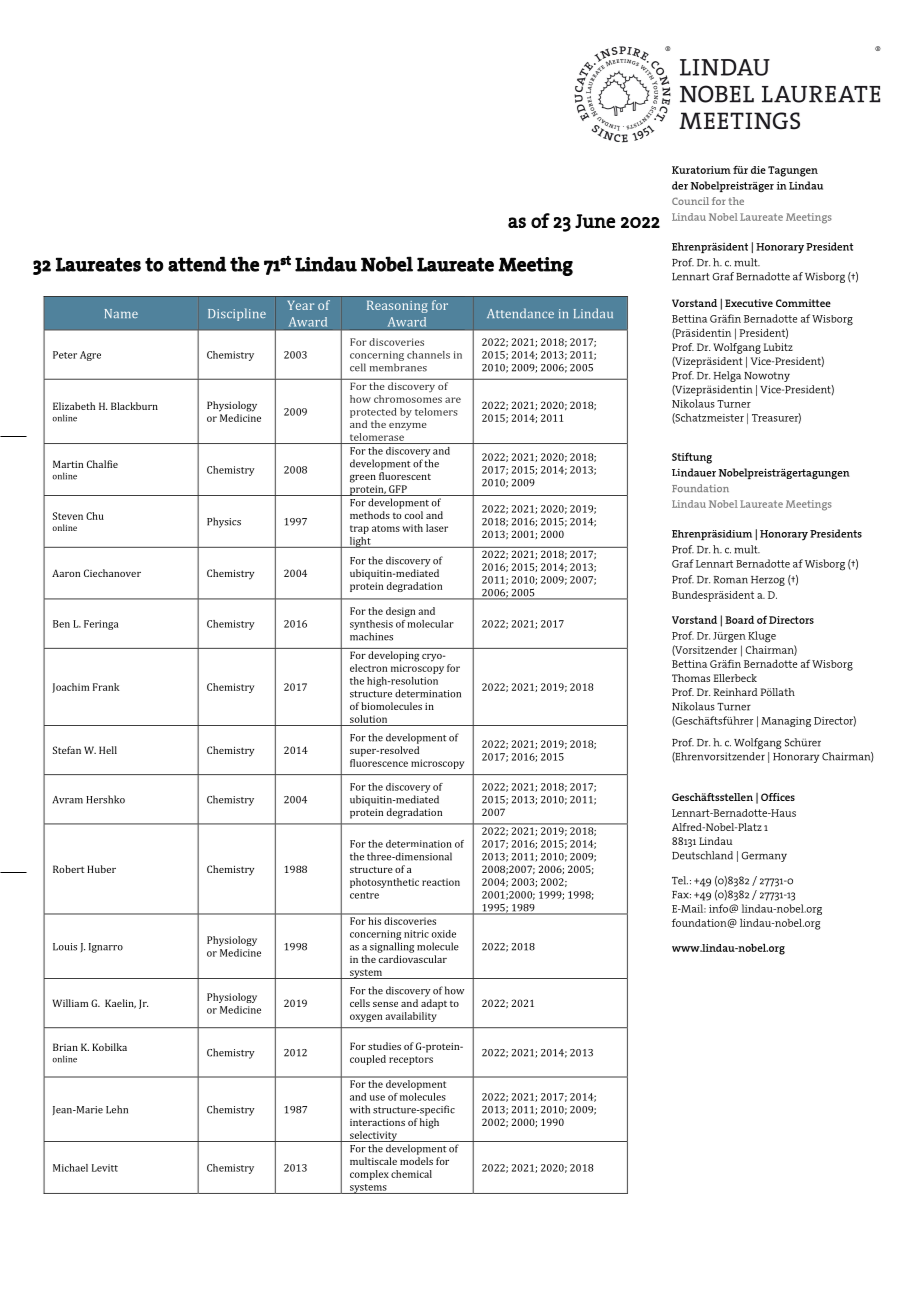 The width and height of the document is (924, 1308). Describe the element at coordinates (690, 201) in the document. I see `Council` at that location.
